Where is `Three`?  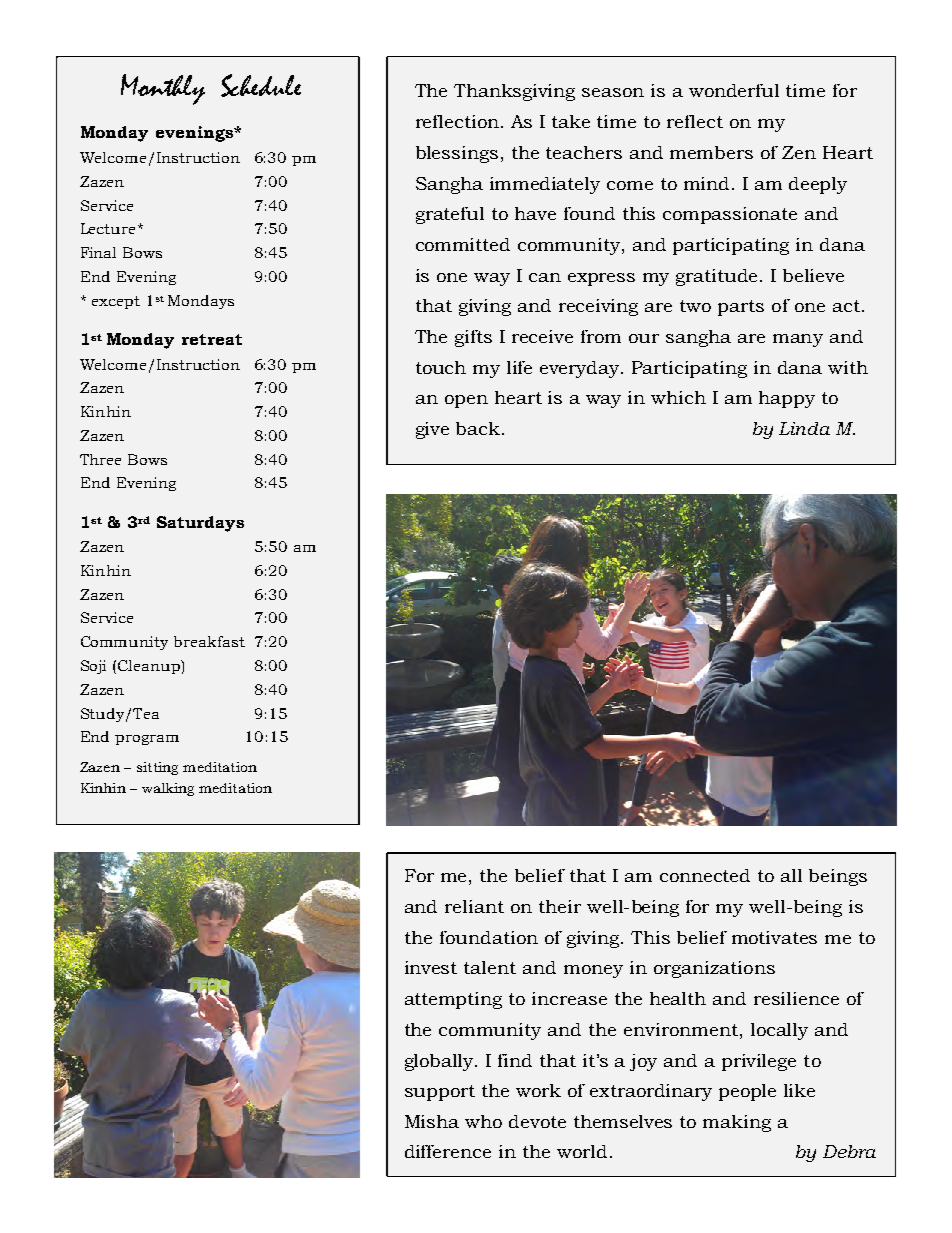
Three is located at coordinates (100, 459).
